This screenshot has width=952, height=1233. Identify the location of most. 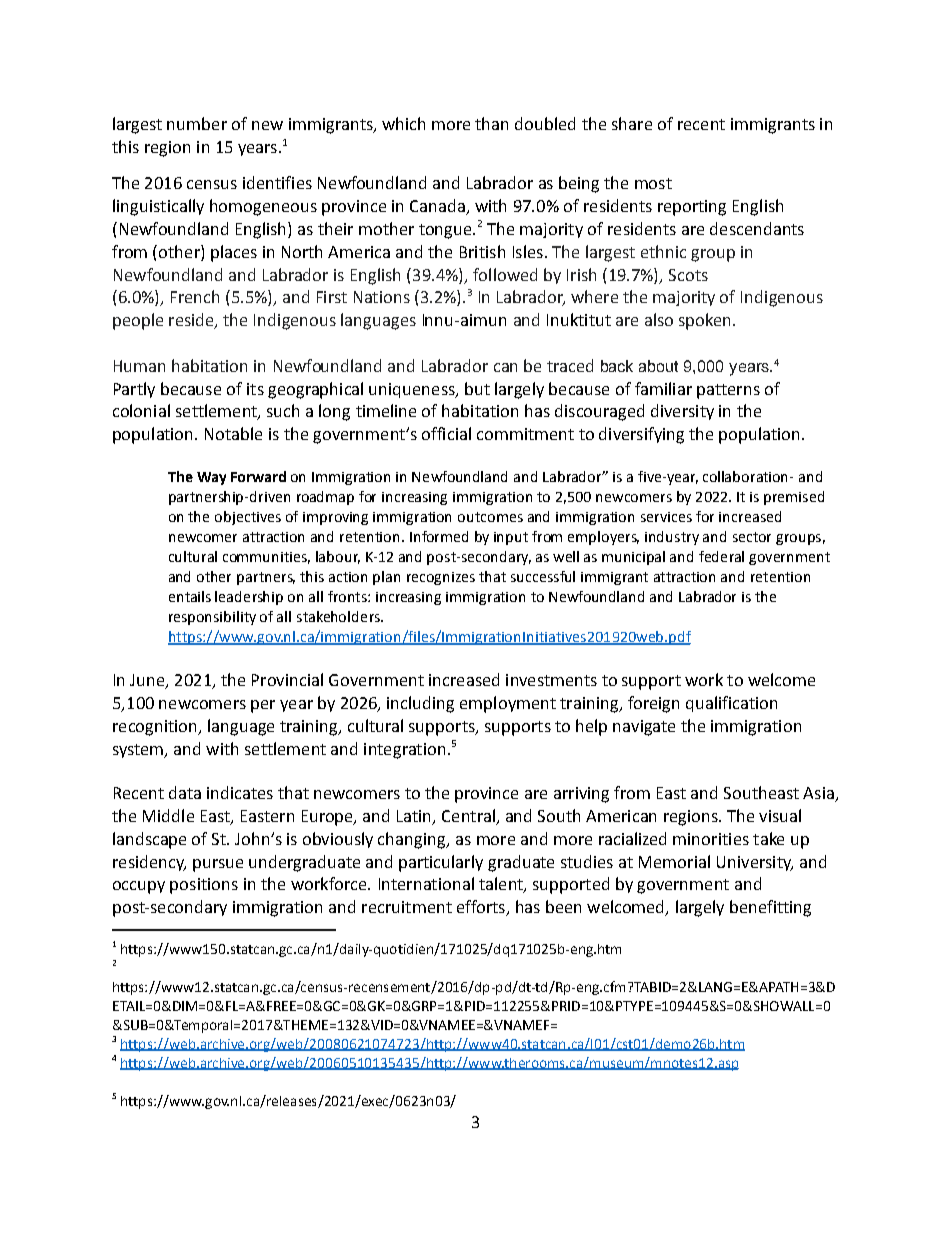
(653, 183).
